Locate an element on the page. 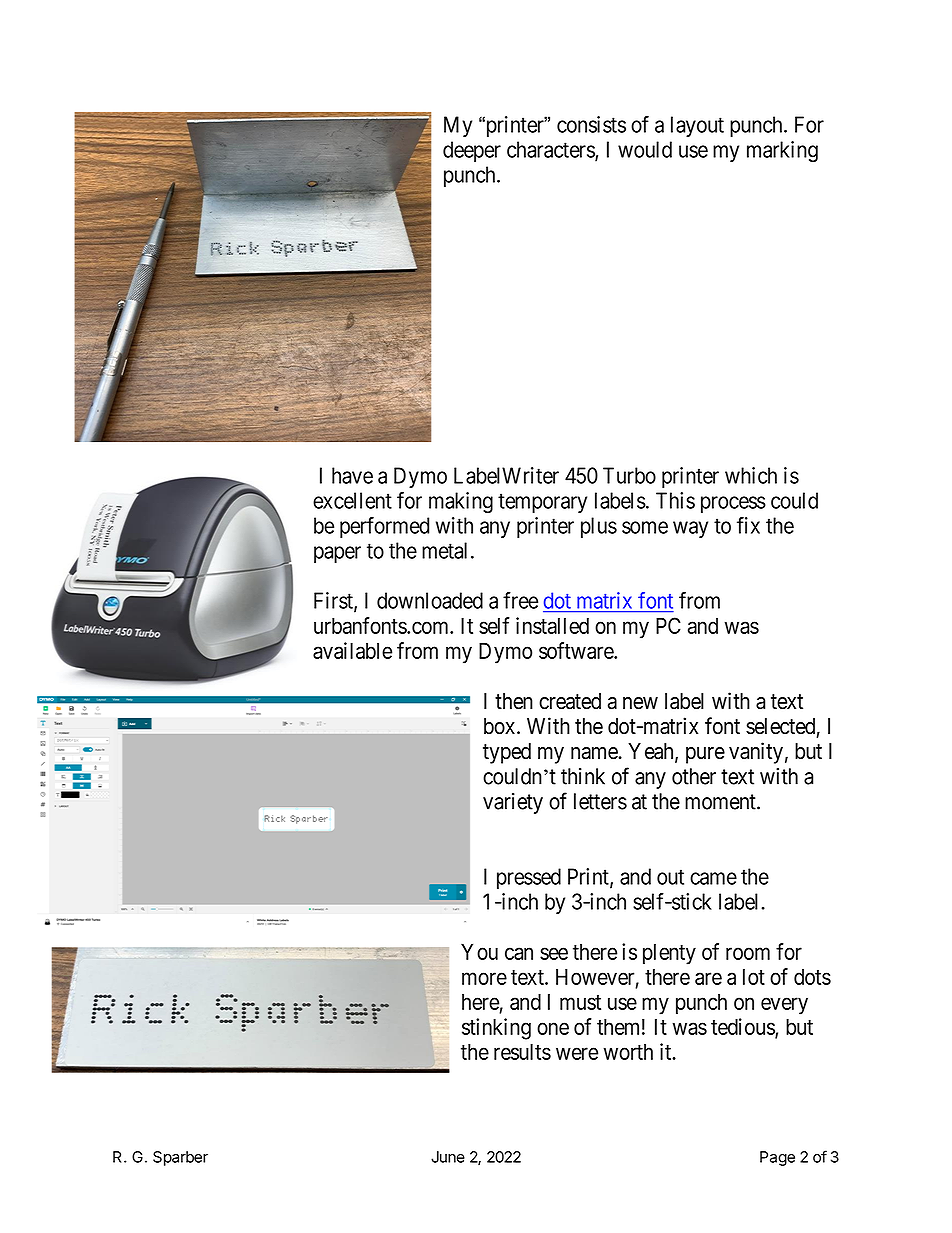 The height and width of the document is (1233, 952). characters is located at coordinates (551, 150).
